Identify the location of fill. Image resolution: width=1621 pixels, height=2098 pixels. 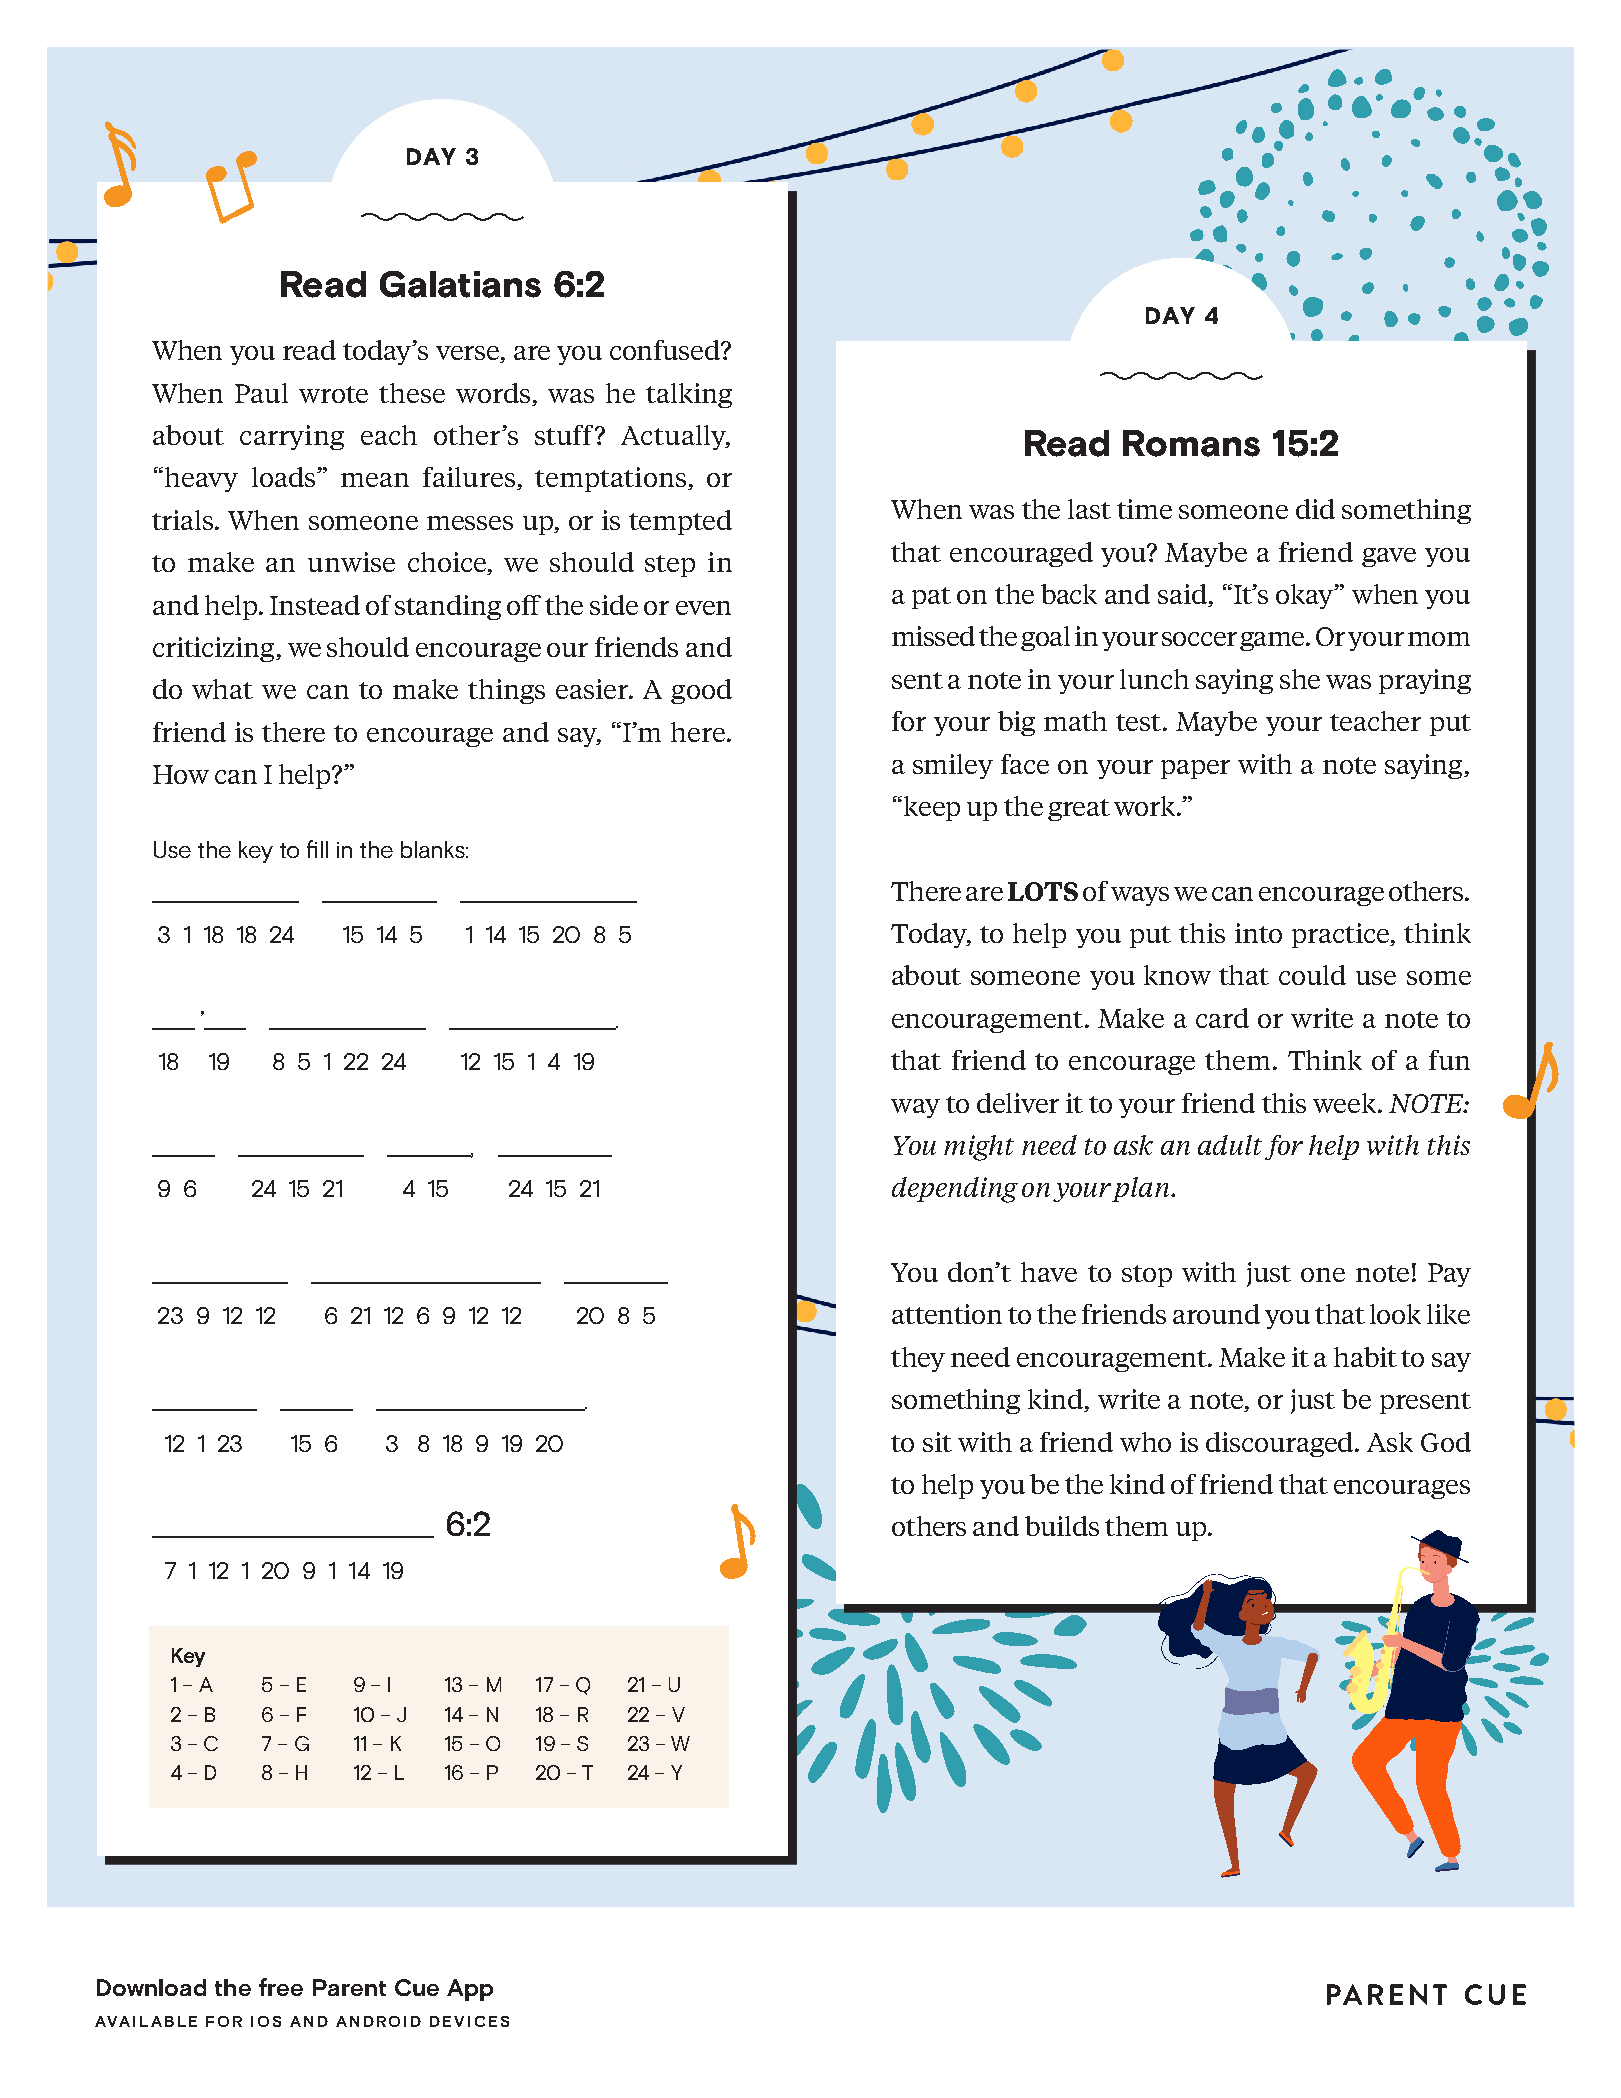
(317, 849).
